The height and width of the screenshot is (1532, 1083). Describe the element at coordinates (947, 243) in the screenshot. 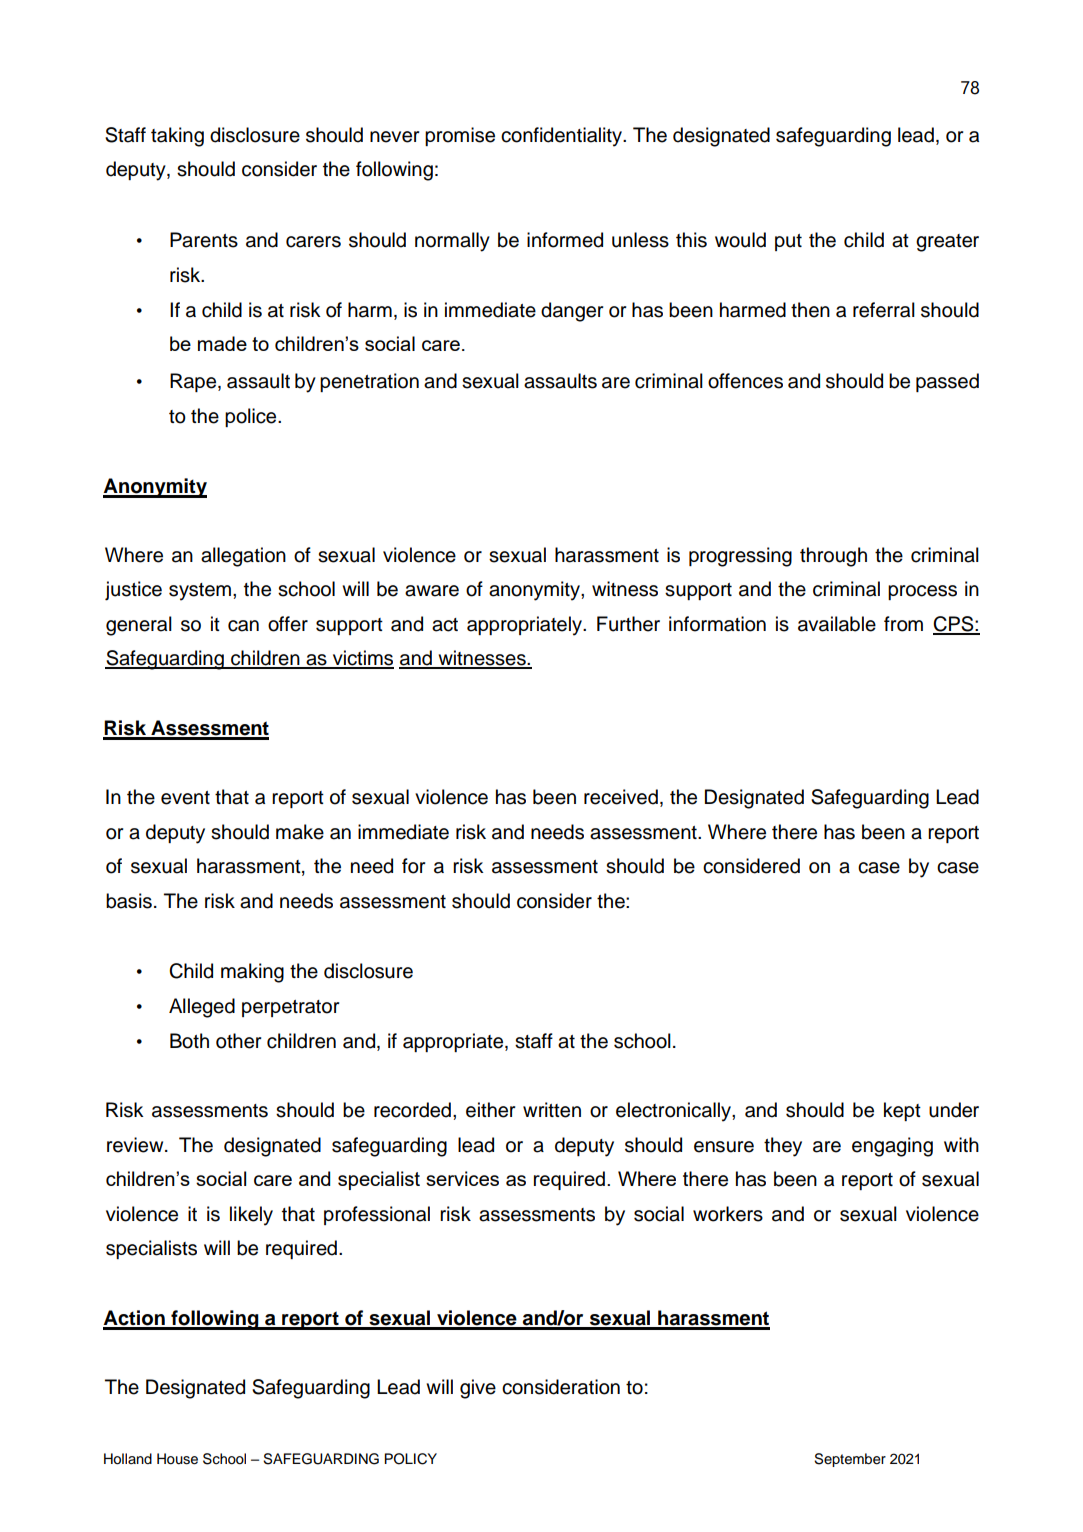

I see `greater` at that location.
